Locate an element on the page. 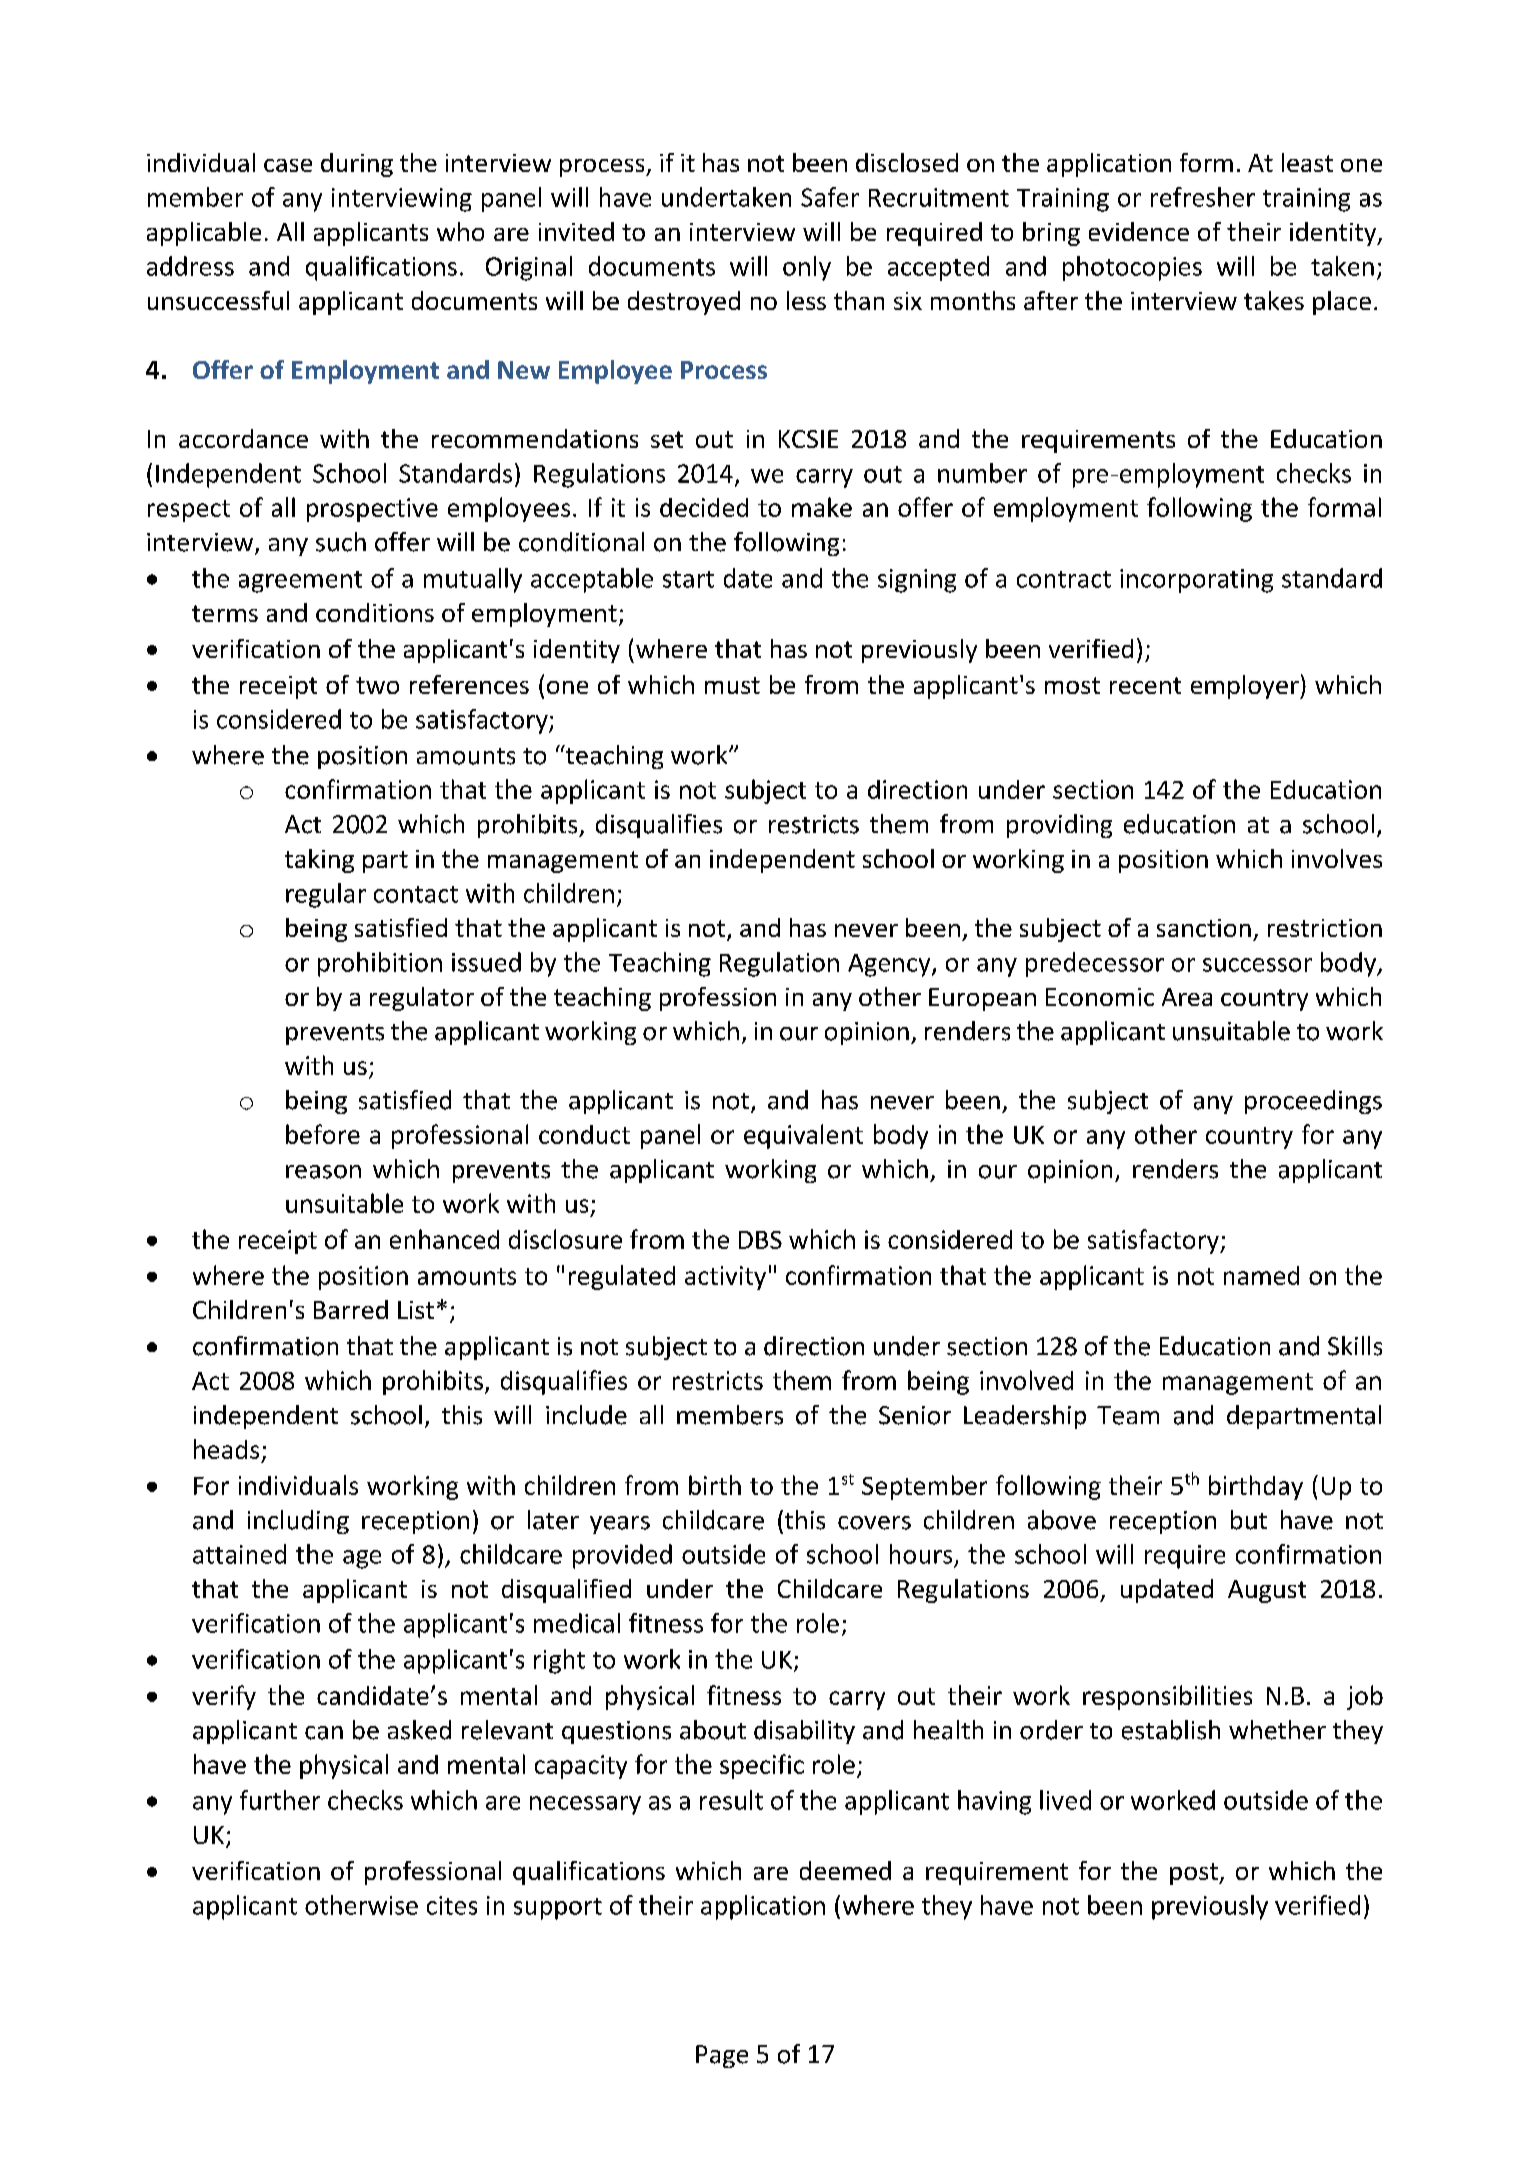 The image size is (1529, 2162). Team is located at coordinates (1128, 1415).
